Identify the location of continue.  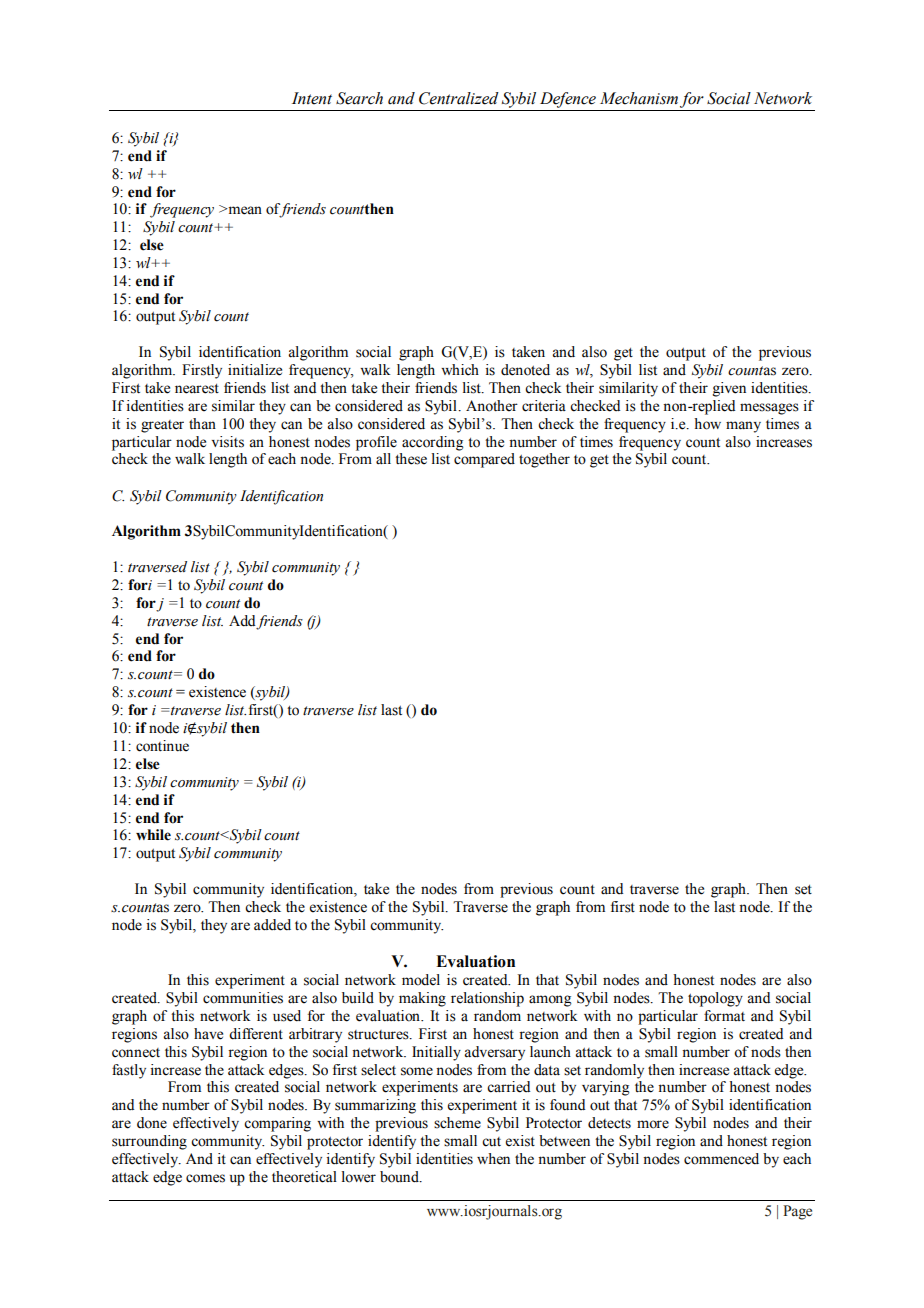
(162, 746).
